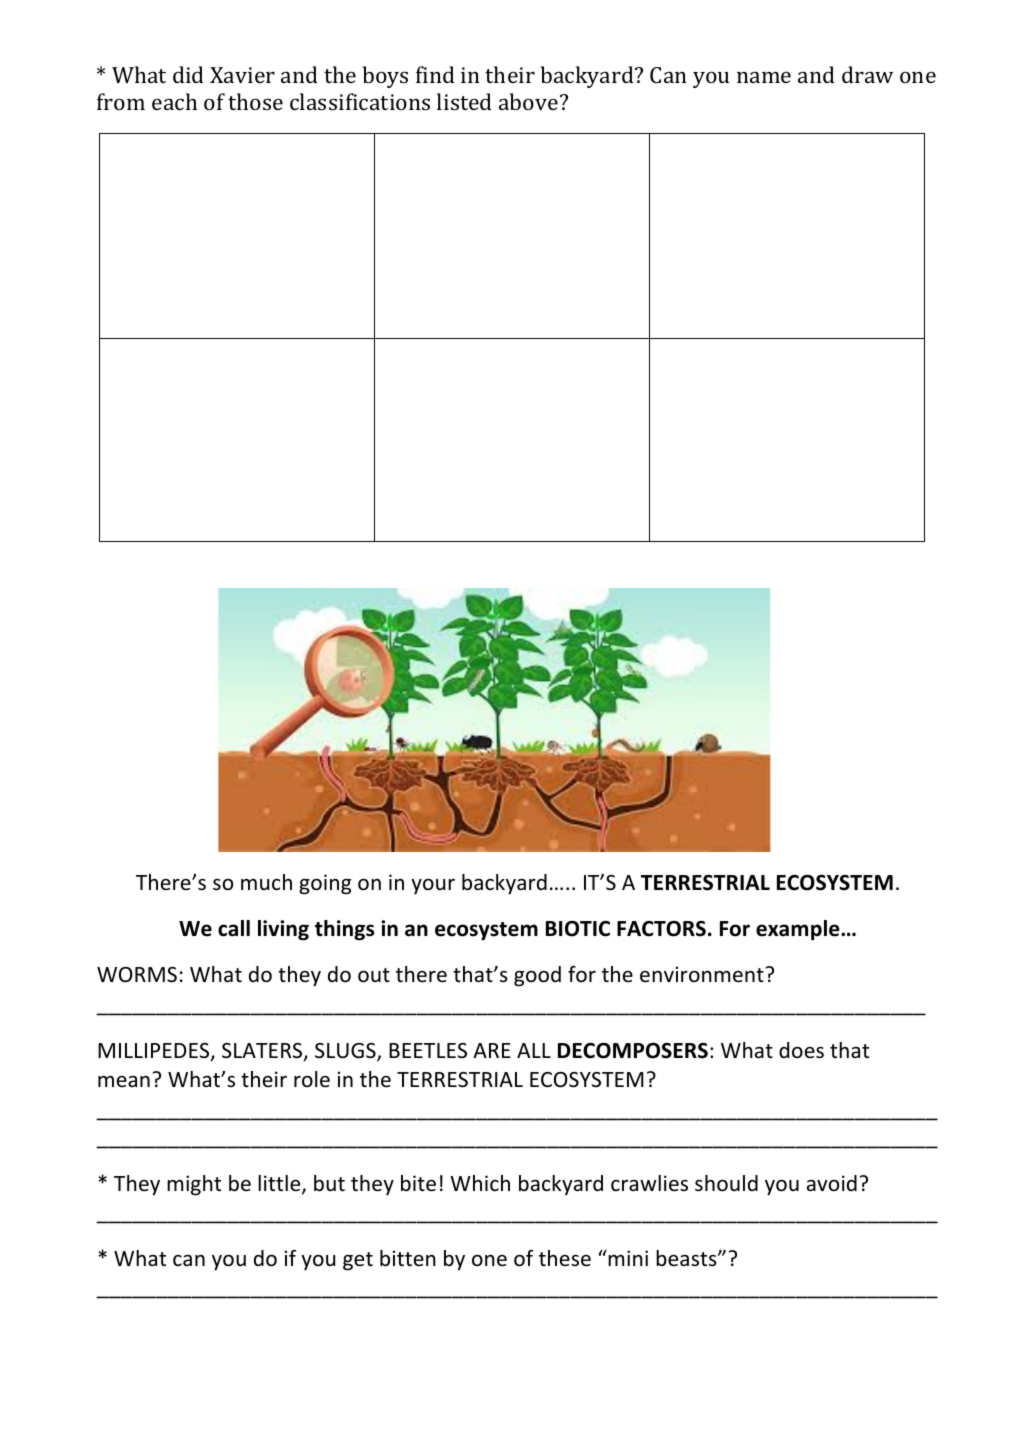  Describe the element at coordinates (194, 1185) in the image. I see `might` at that location.
